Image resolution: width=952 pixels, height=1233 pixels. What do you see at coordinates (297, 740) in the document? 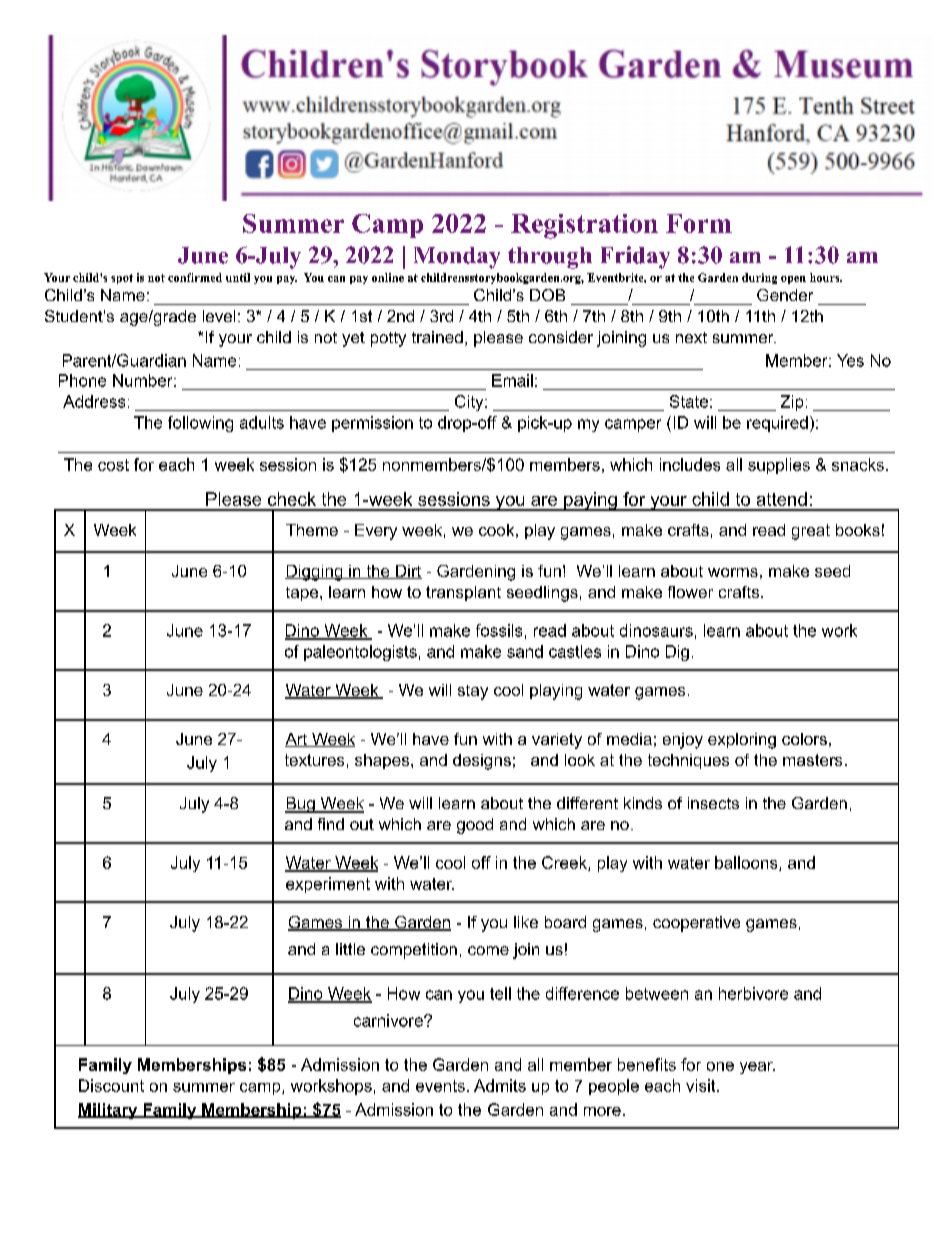
I see `Art` at bounding box center [297, 740].
